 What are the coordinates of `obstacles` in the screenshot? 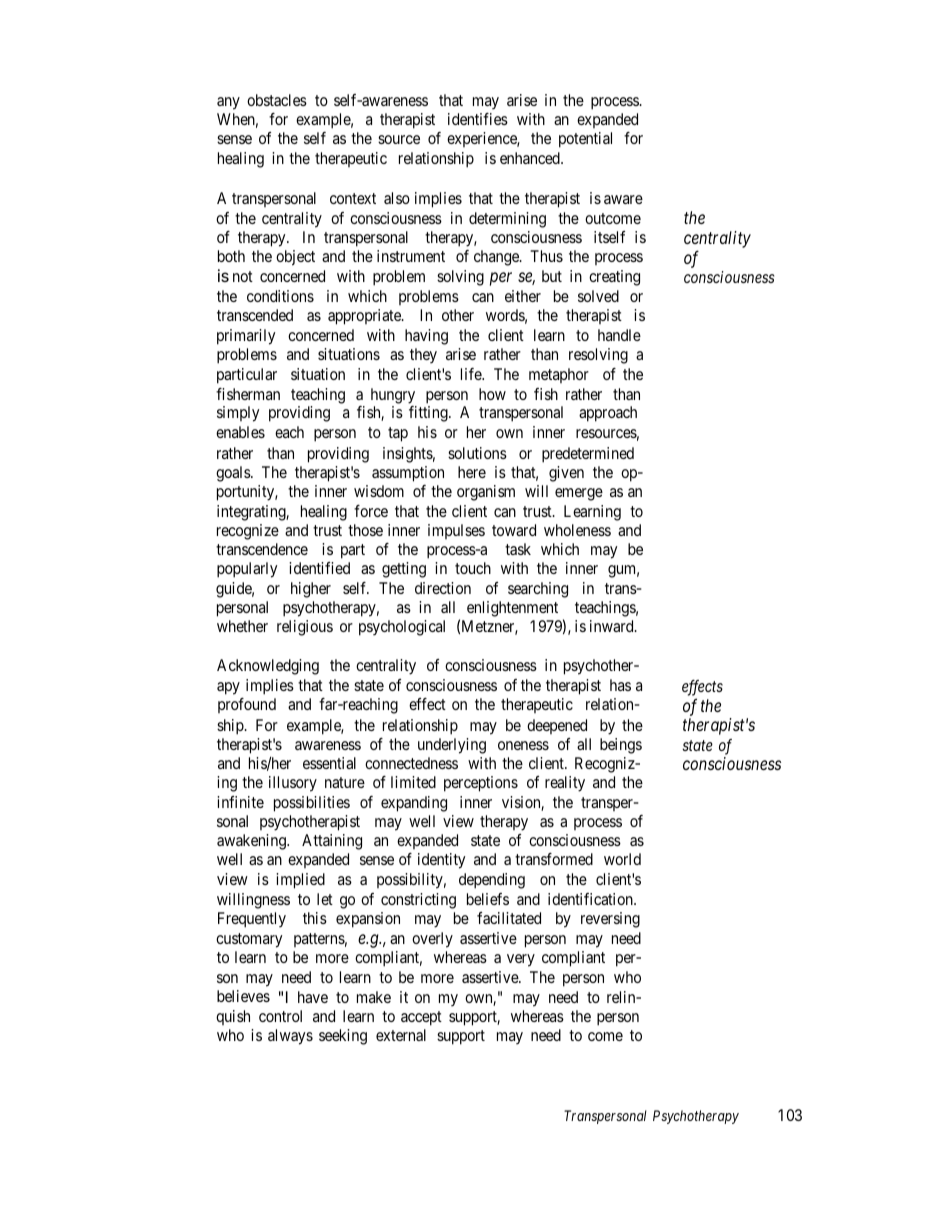 It's located at (277, 100).
